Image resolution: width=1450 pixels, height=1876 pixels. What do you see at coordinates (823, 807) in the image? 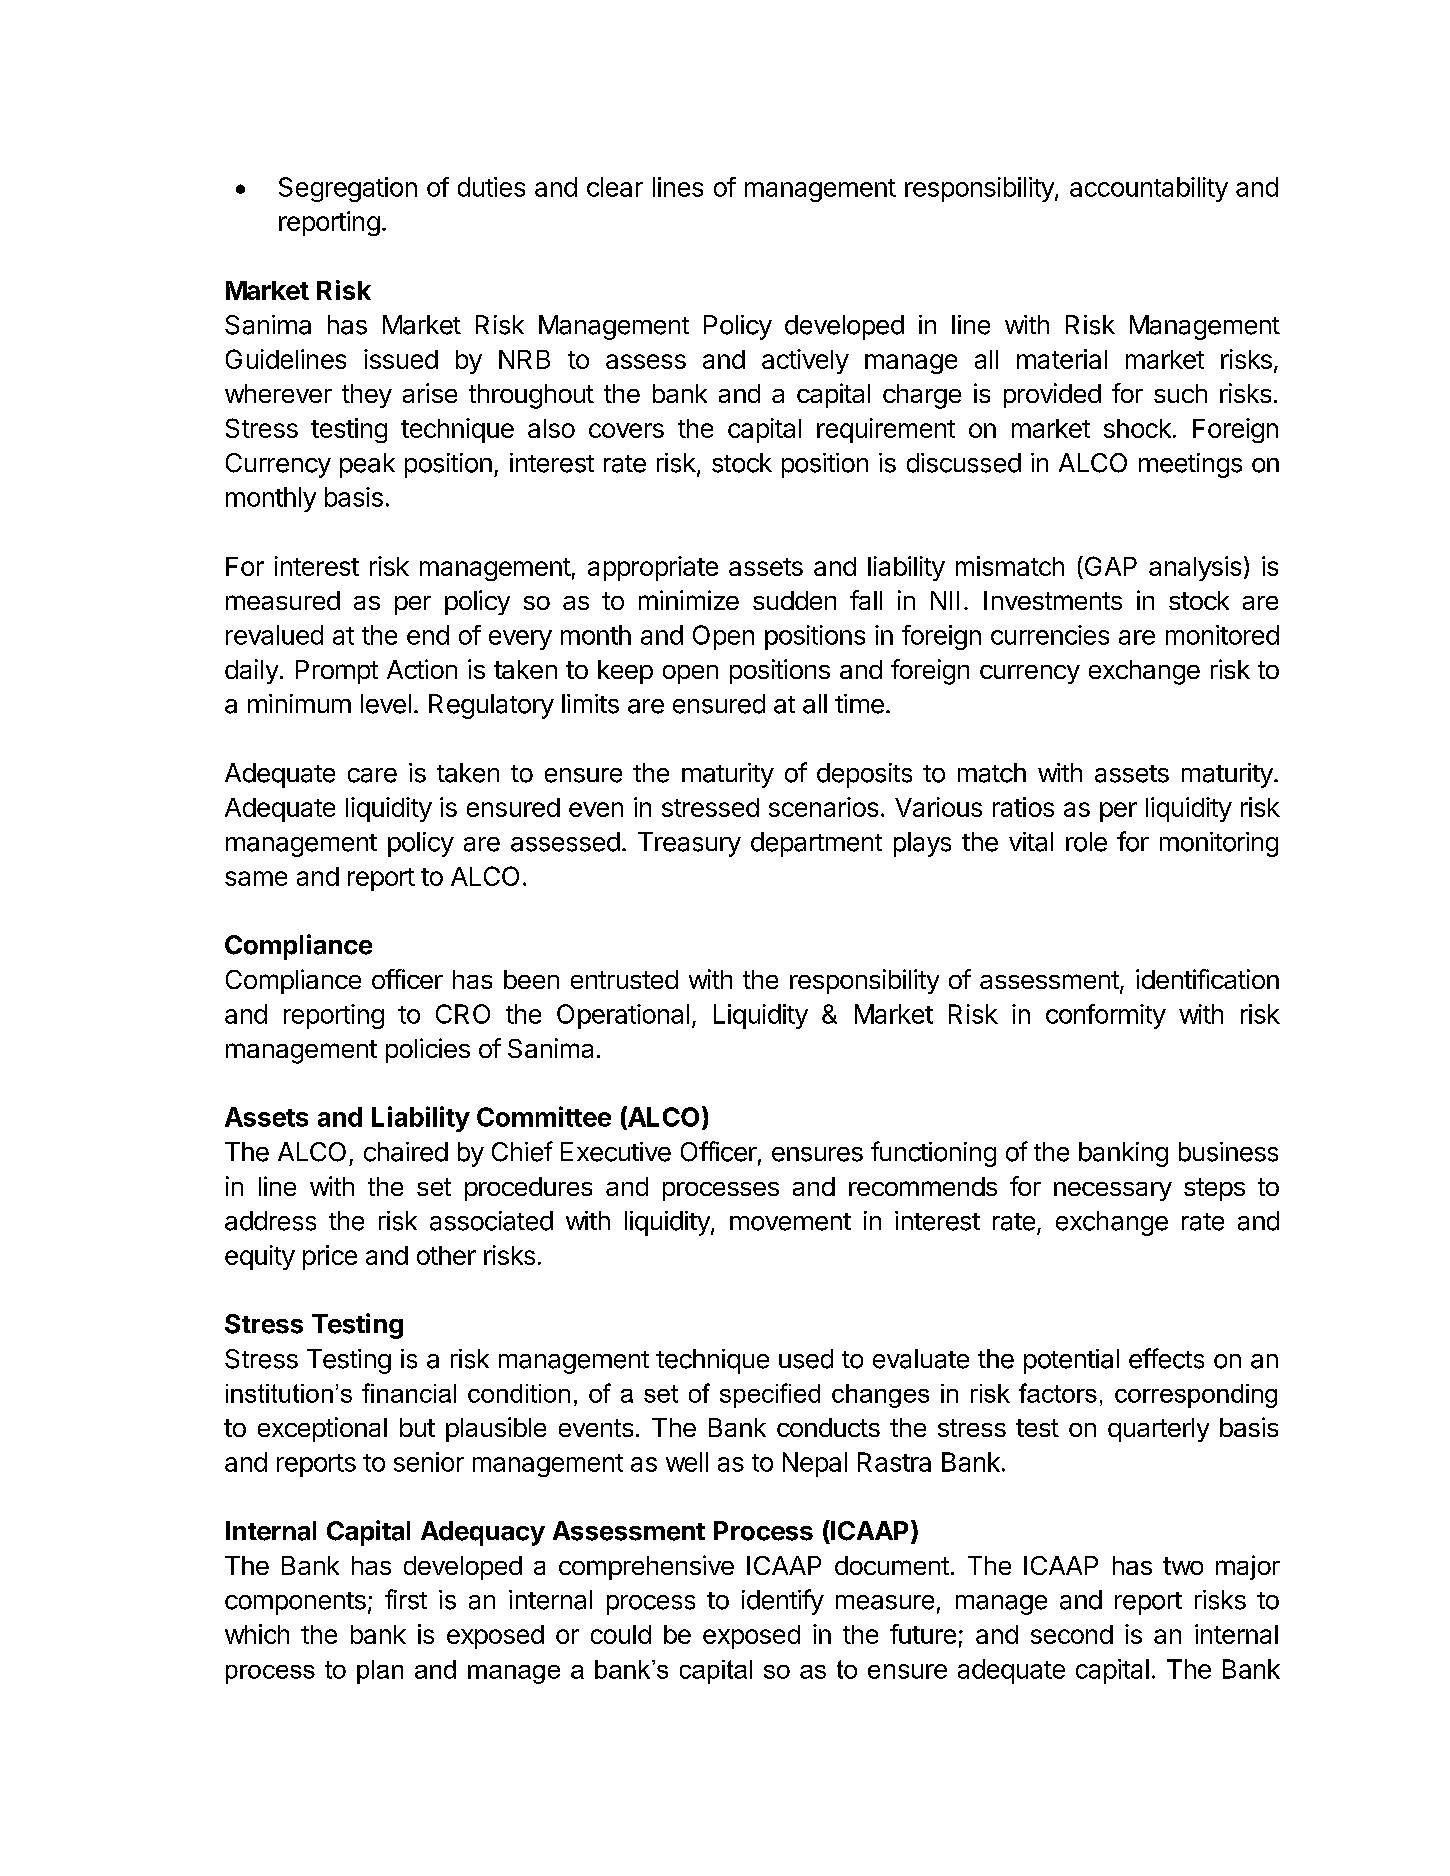
I see `scenarios` at bounding box center [823, 807].
